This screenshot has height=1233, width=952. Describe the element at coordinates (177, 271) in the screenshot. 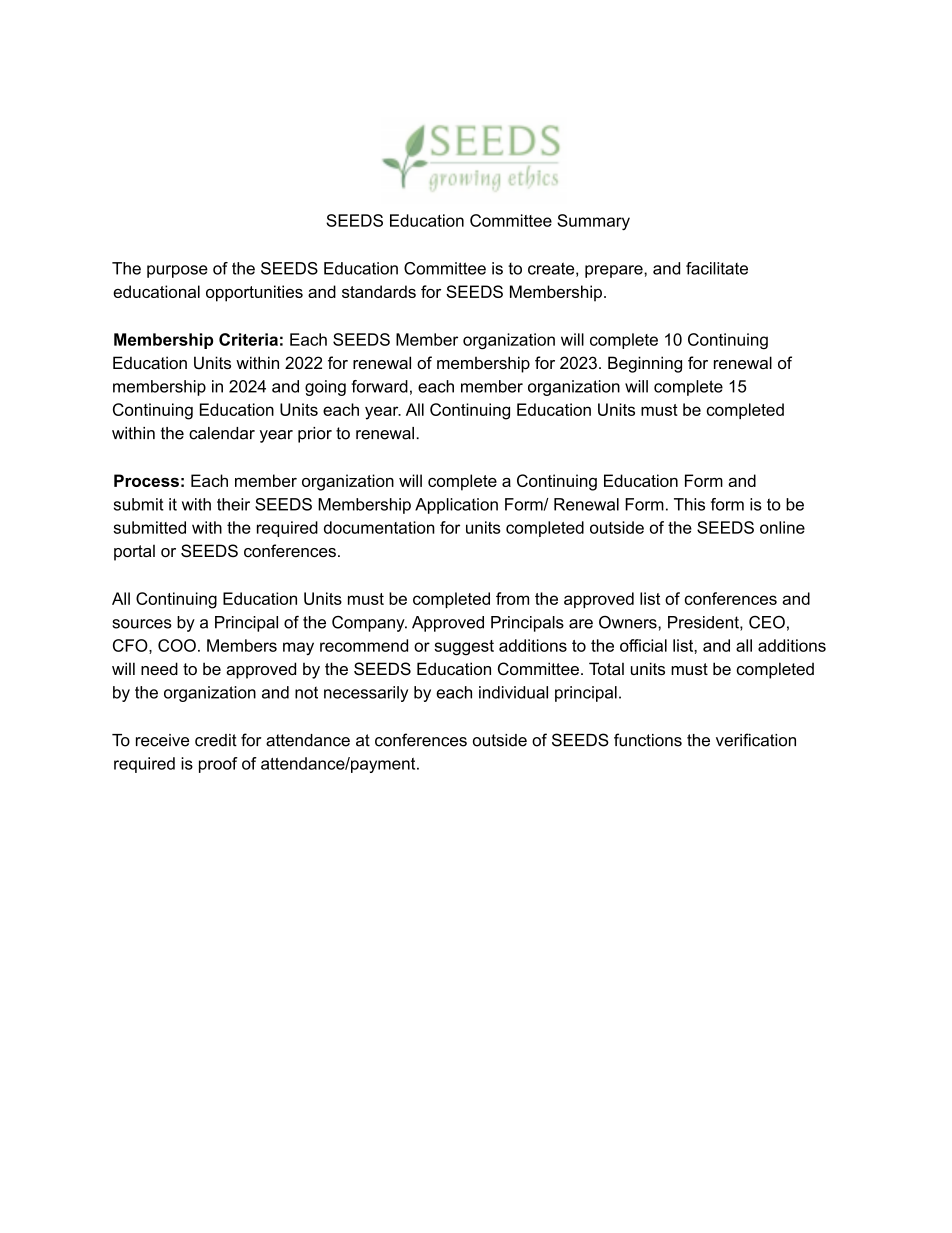

I see `purpose` at that location.
